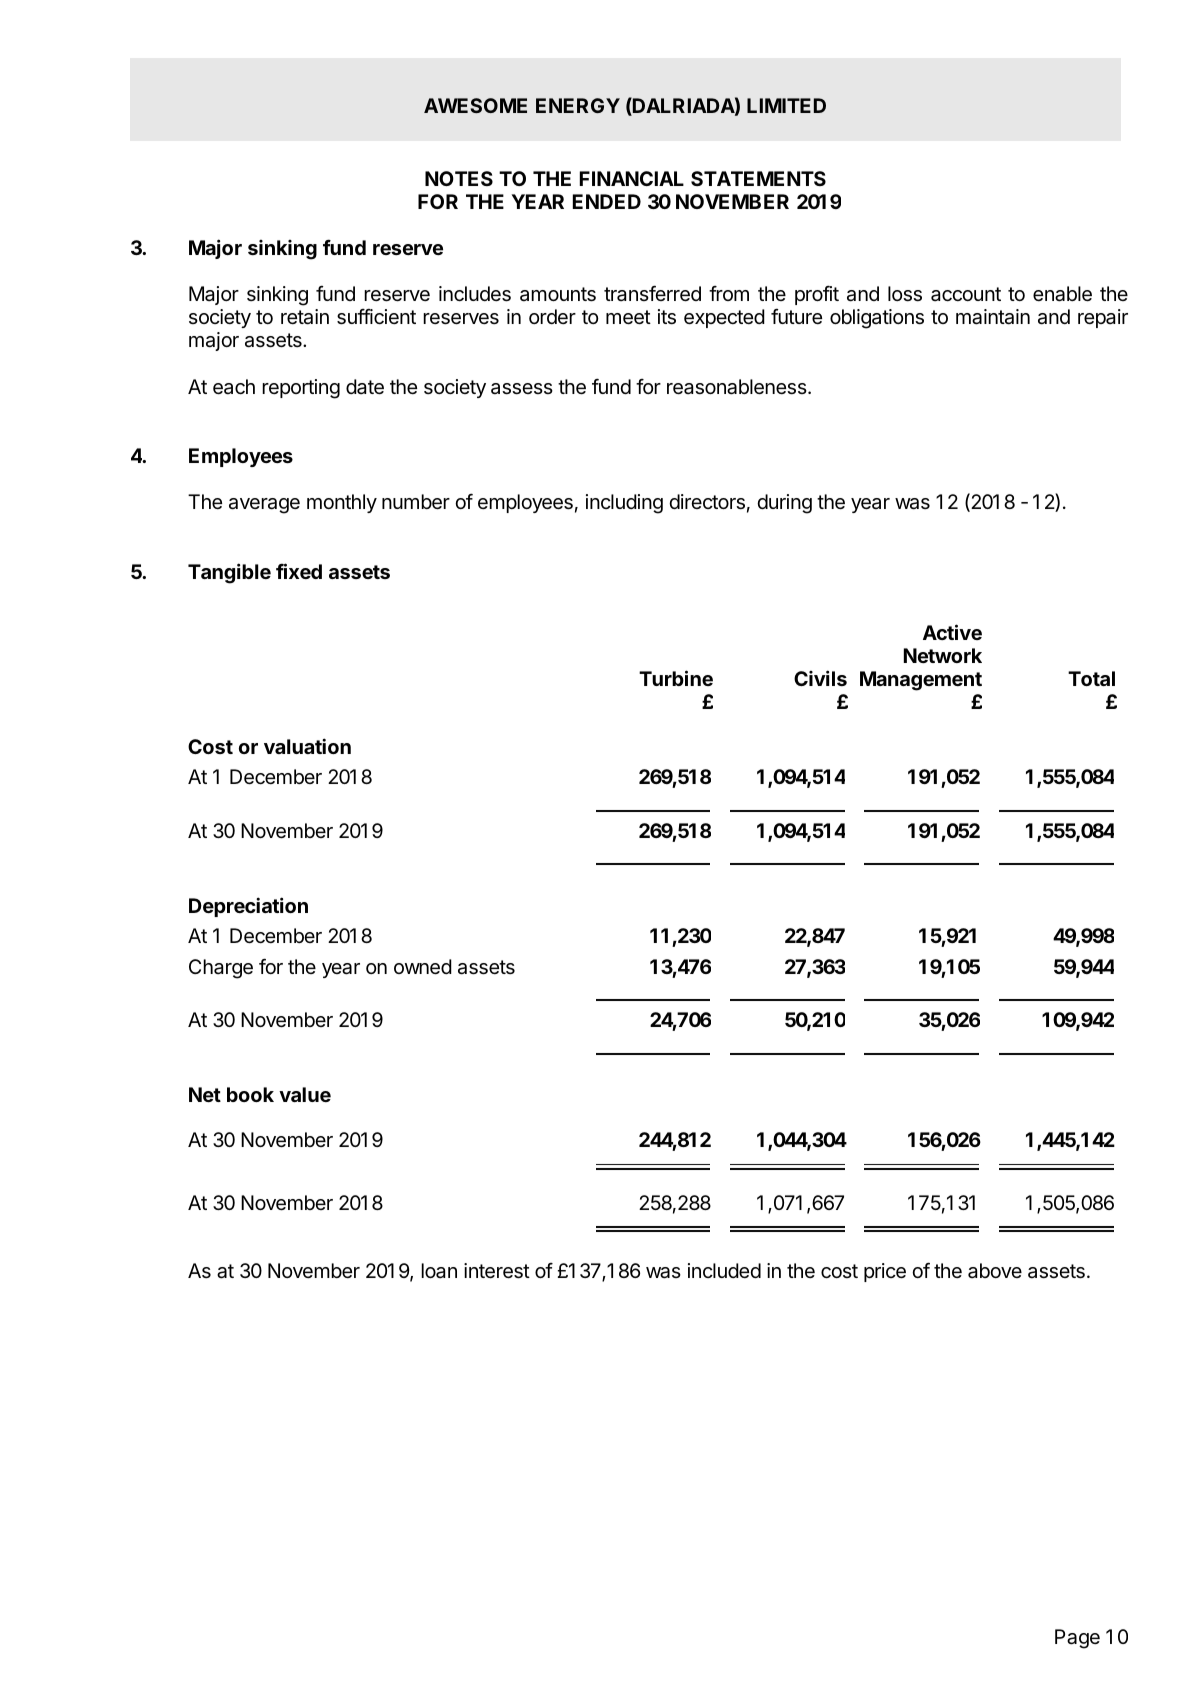 The height and width of the screenshot is (1691, 1195). I want to click on loan, so click(439, 1271).
